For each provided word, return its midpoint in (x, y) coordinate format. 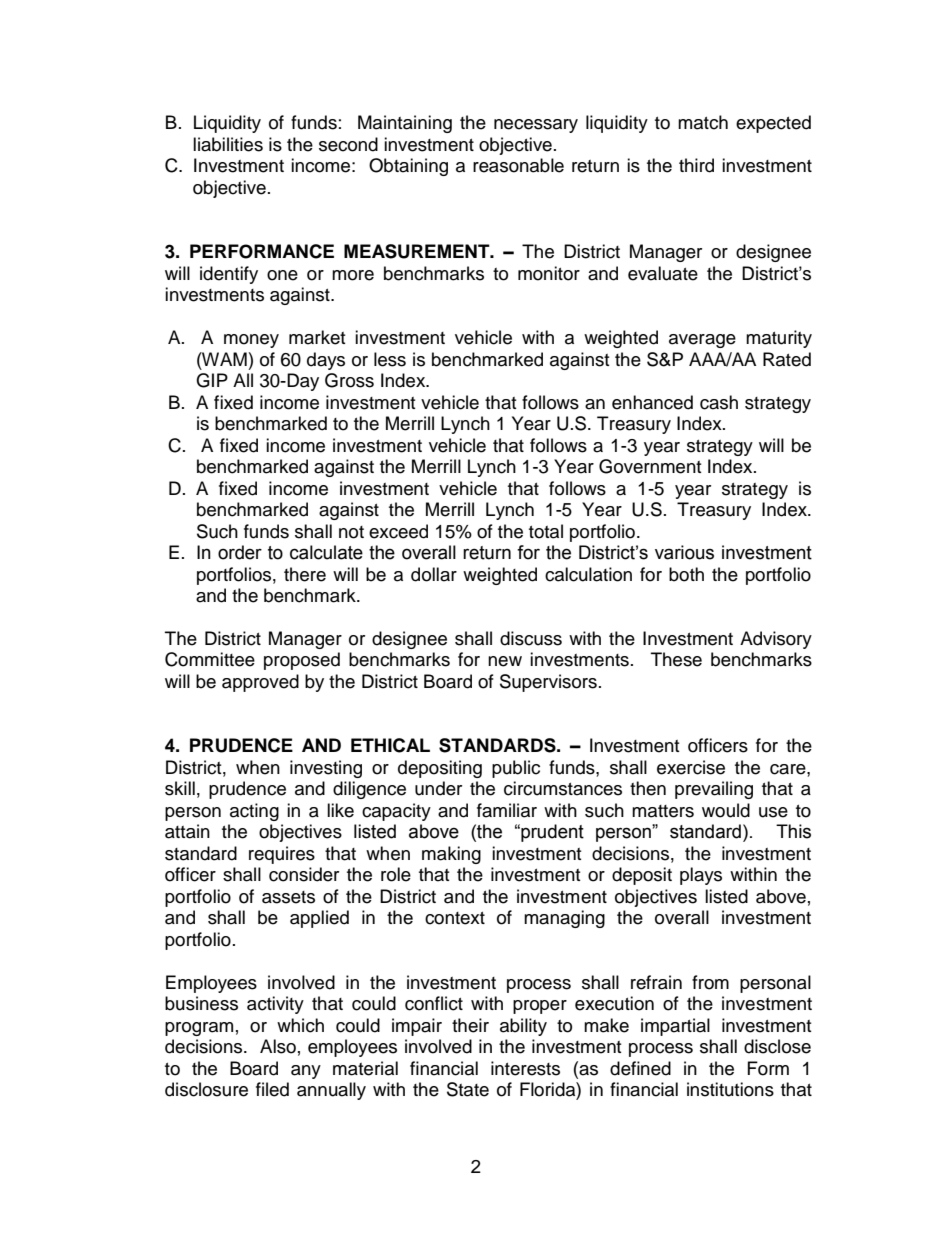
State (468, 1089)
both (686, 574)
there (305, 574)
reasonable (518, 165)
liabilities (228, 144)
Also (278, 1046)
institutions (730, 1089)
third (696, 165)
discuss (531, 638)
